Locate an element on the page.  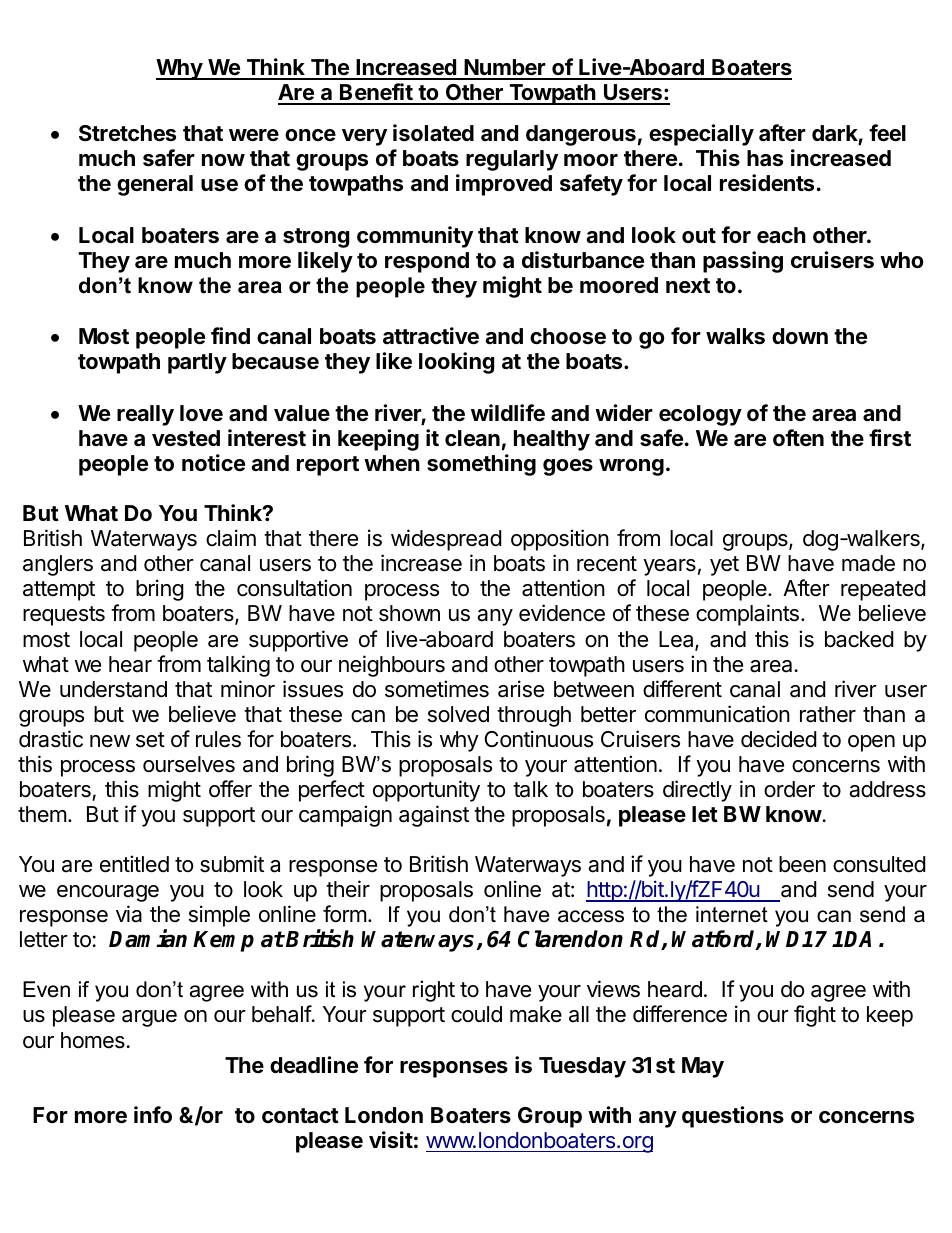
info is located at coordinates (153, 1114).
